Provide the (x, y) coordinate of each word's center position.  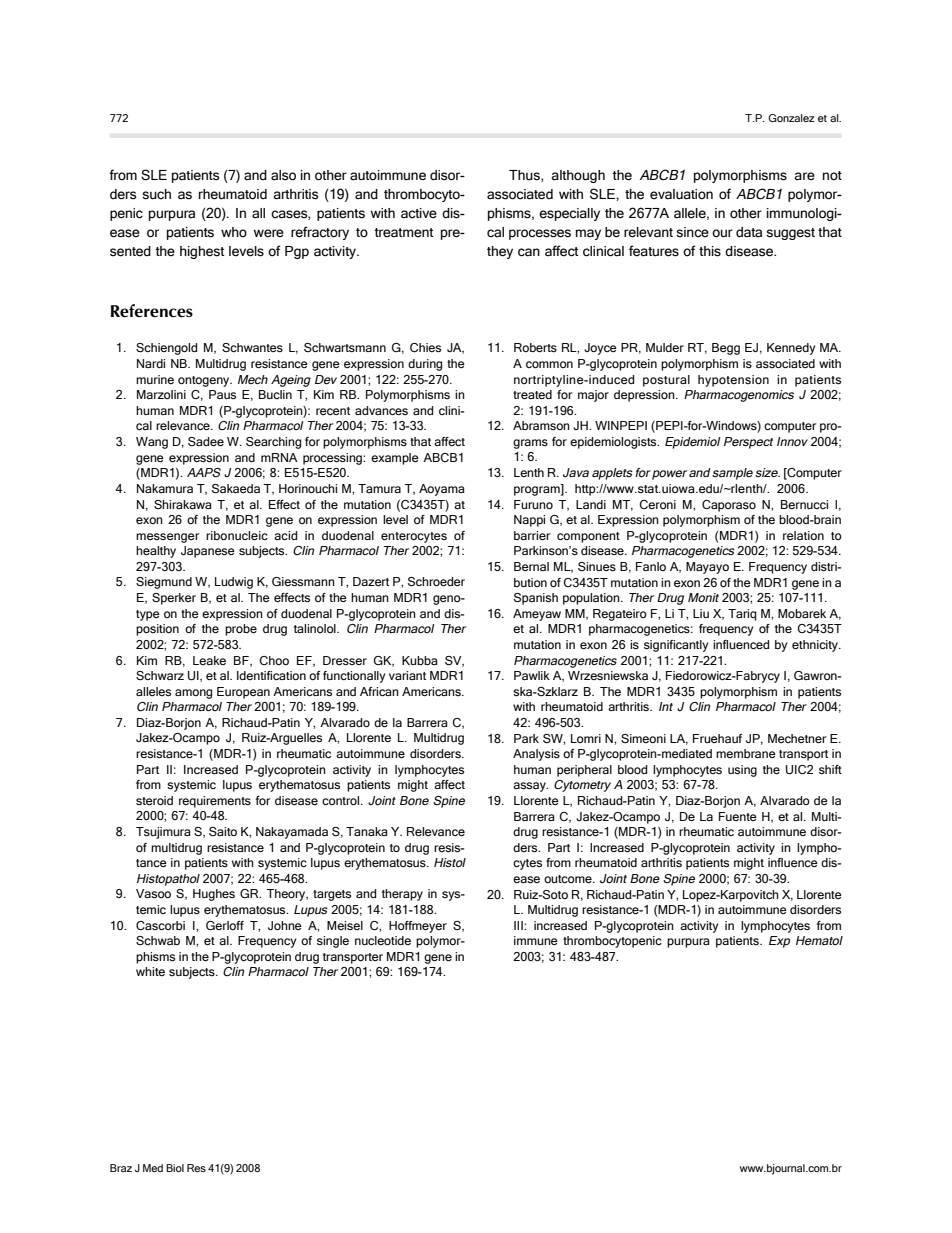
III (519, 925)
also (283, 175)
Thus (525, 176)
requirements (215, 802)
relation (803, 535)
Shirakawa (182, 504)
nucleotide (383, 940)
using (742, 771)
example (395, 459)
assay (530, 787)
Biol (175, 1168)
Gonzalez (791, 118)
